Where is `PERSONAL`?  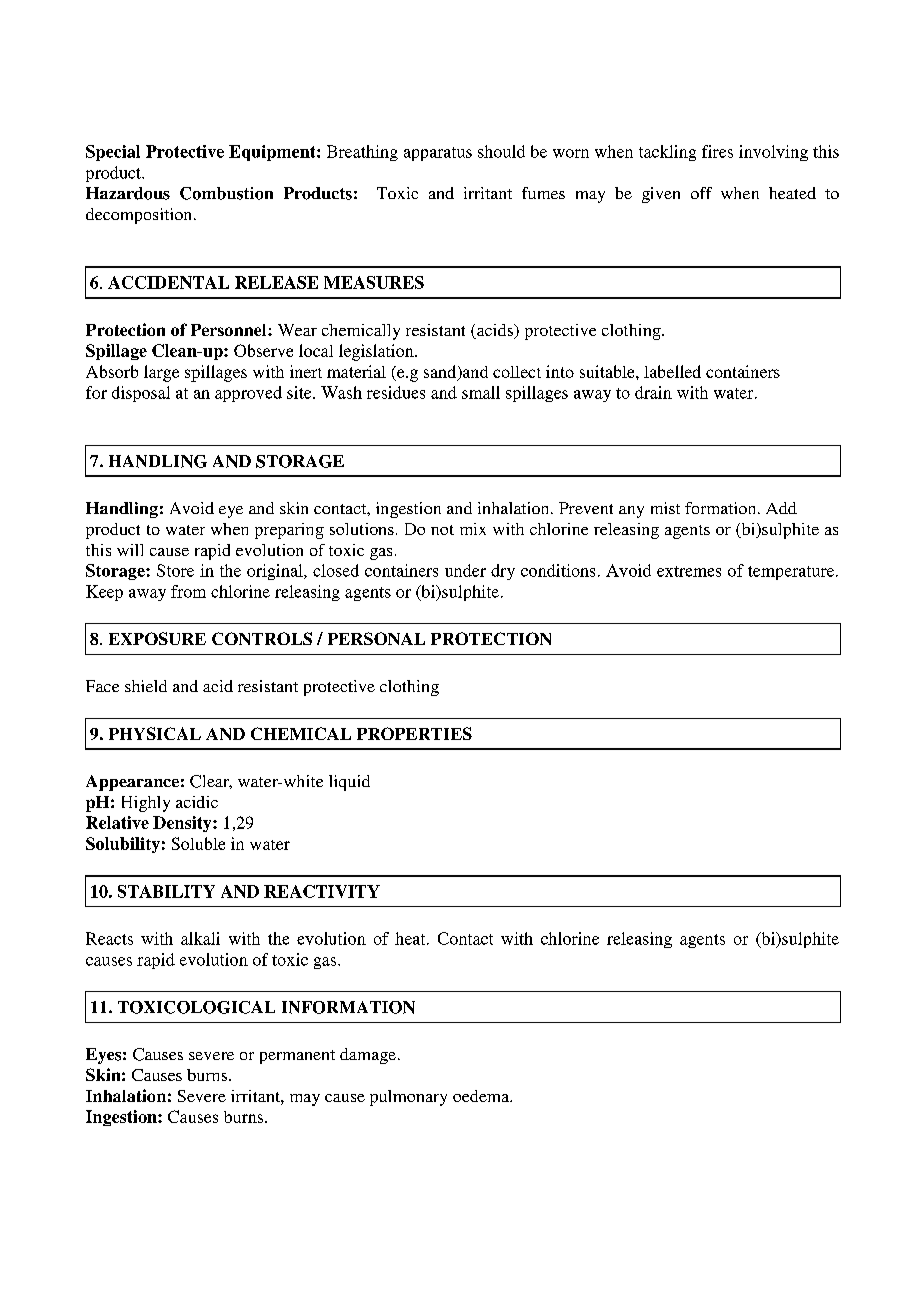
PERSONAL is located at coordinates (376, 638).
